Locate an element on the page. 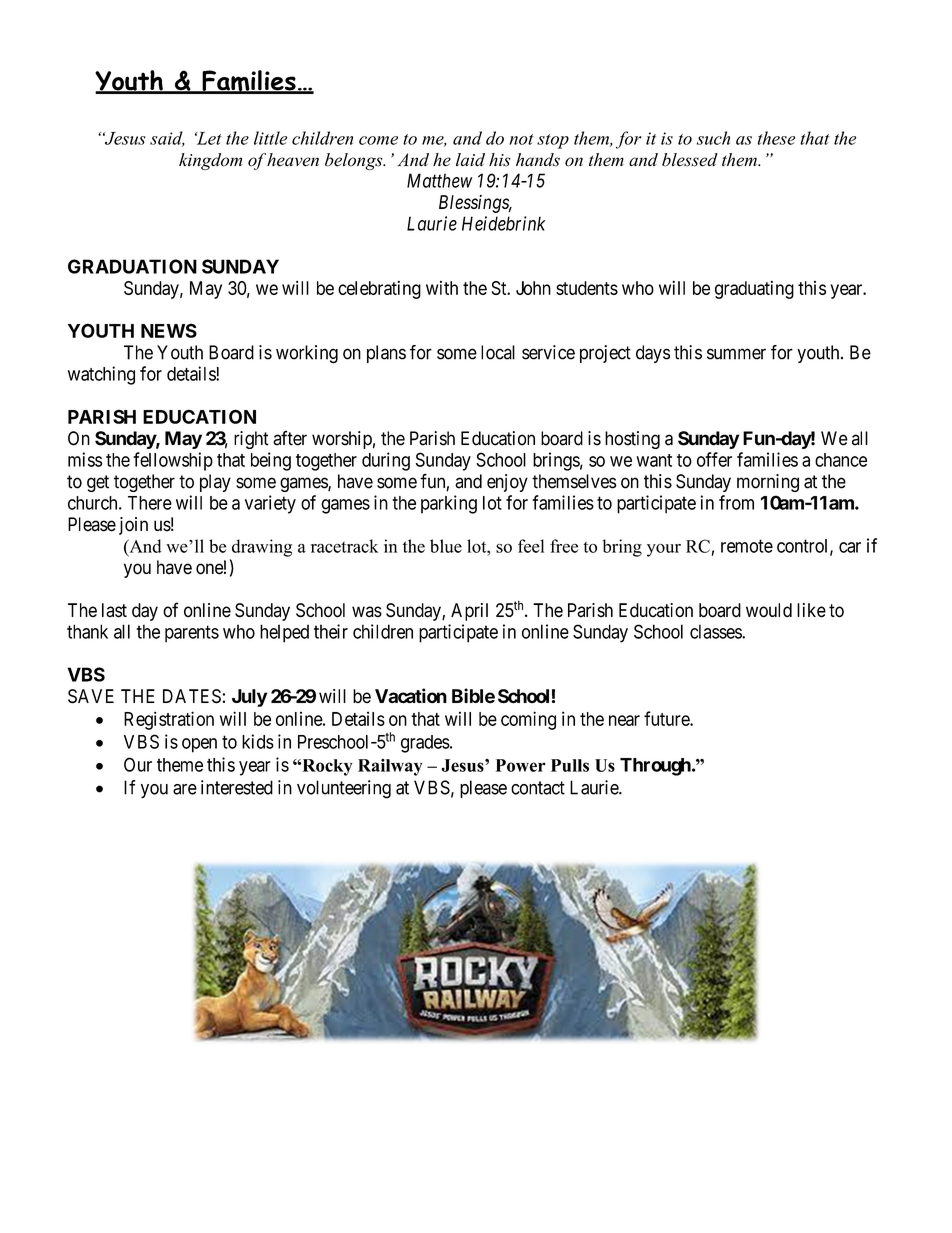  local is located at coordinates (498, 352).
